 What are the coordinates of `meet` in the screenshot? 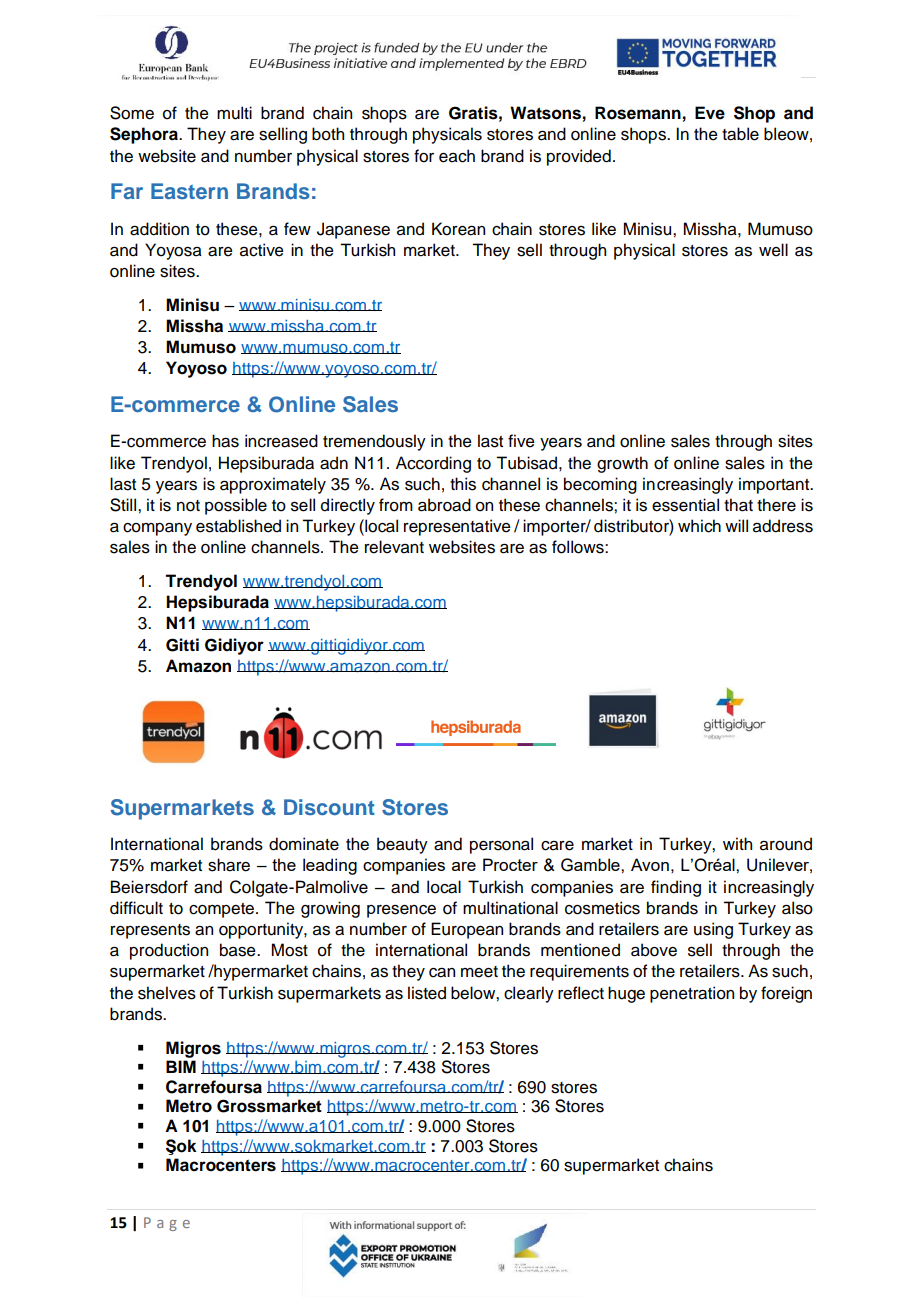 It's located at (479, 972).
